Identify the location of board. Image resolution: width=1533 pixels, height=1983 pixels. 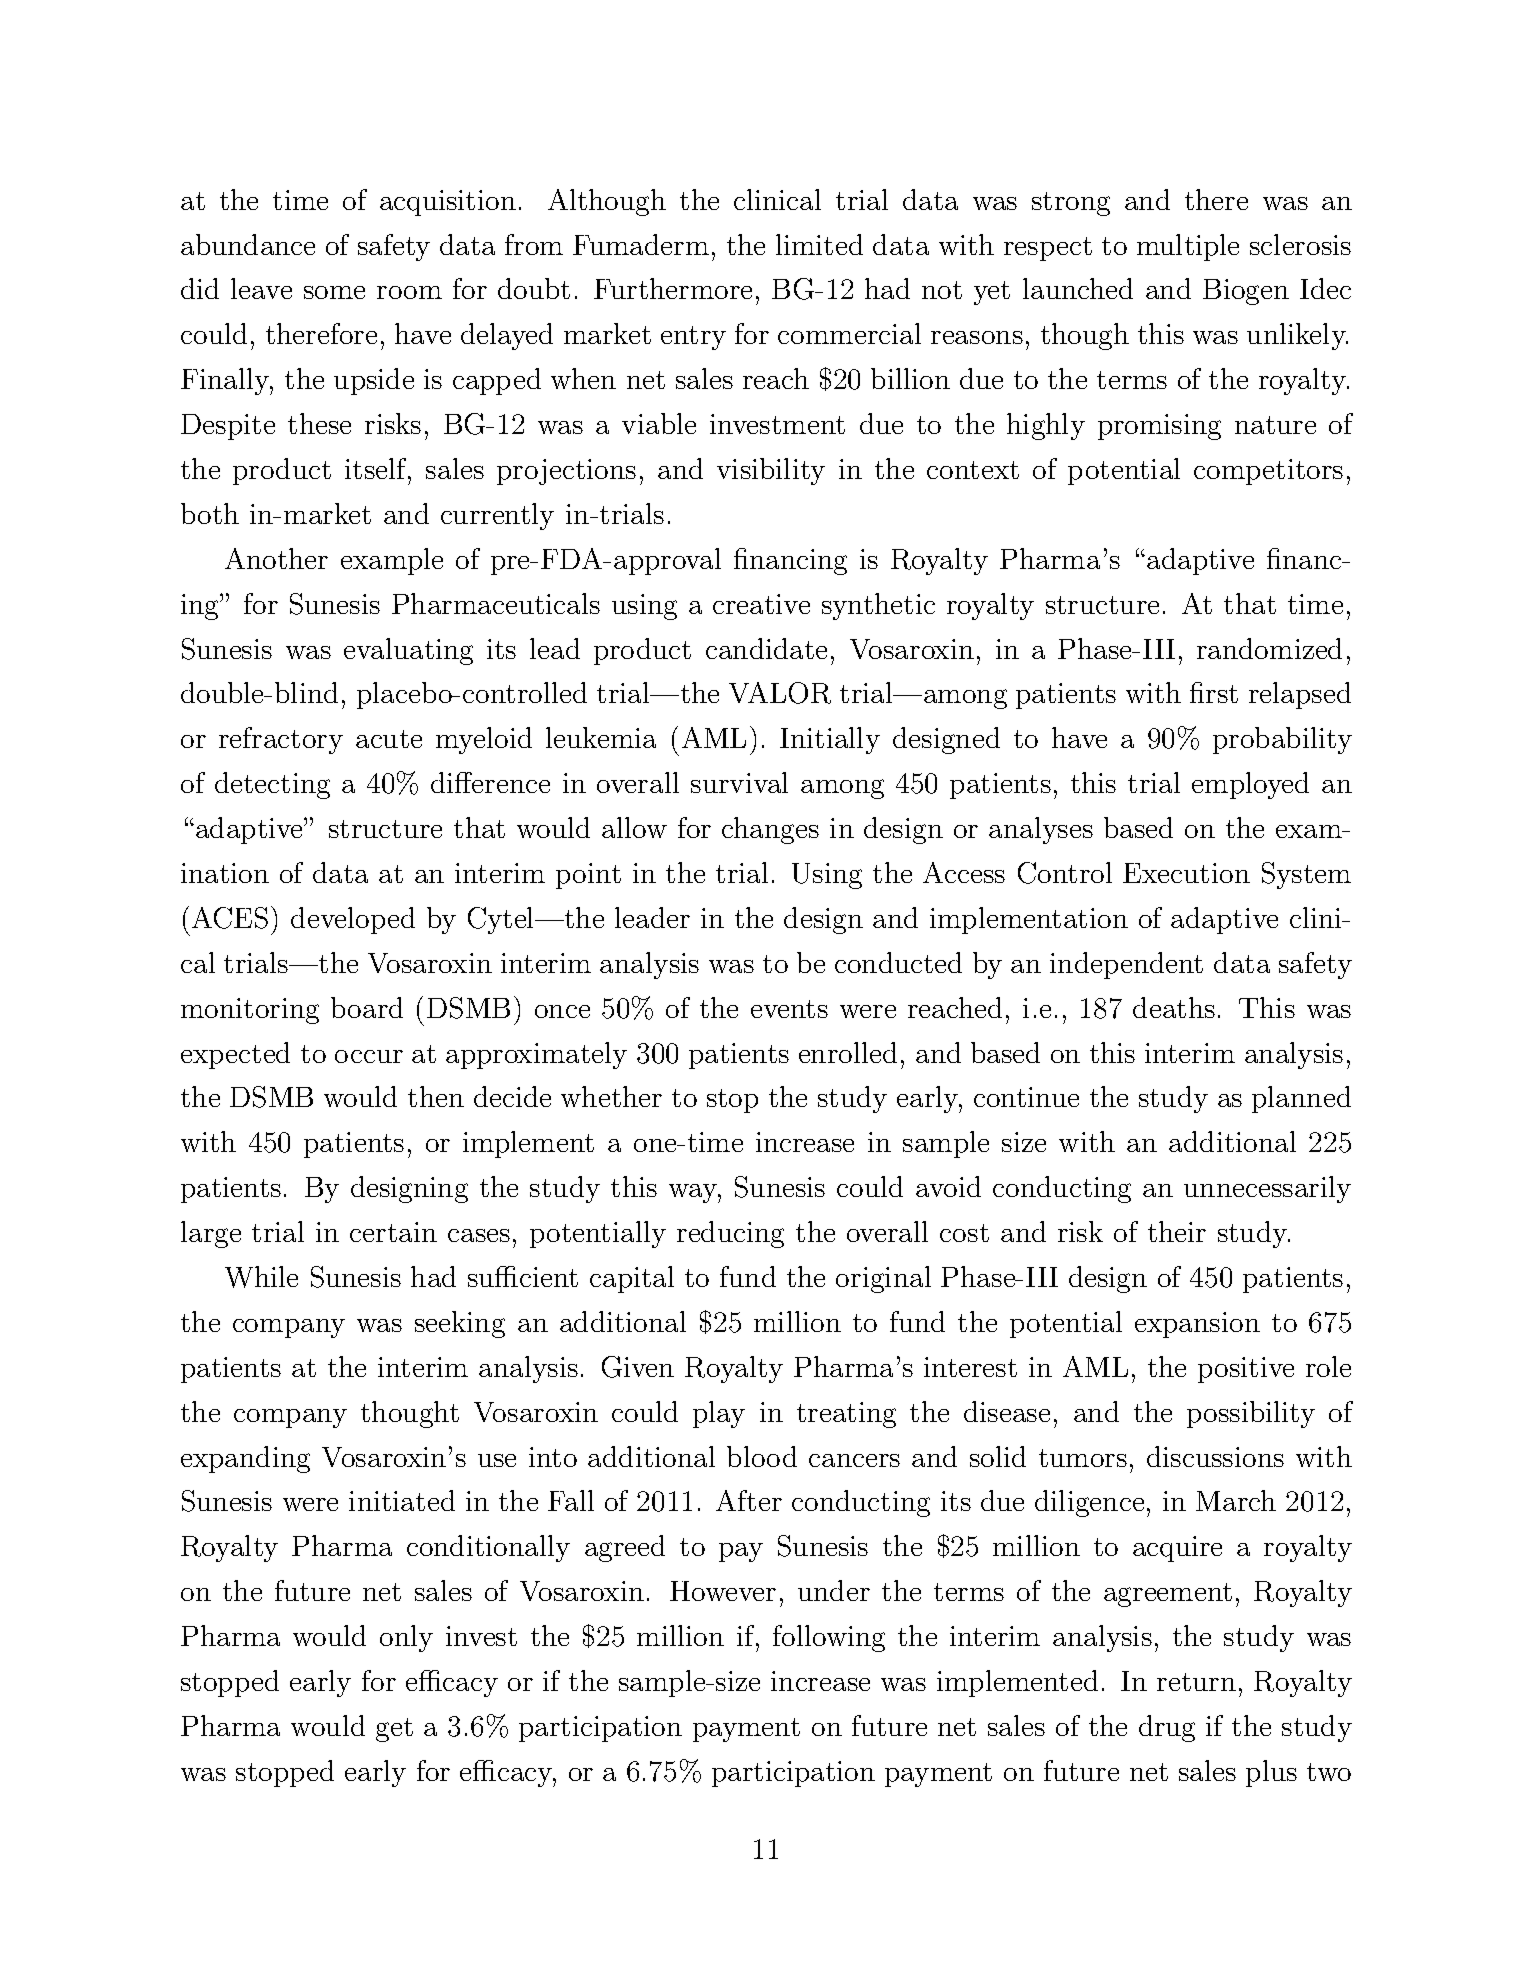
(367, 1007).
